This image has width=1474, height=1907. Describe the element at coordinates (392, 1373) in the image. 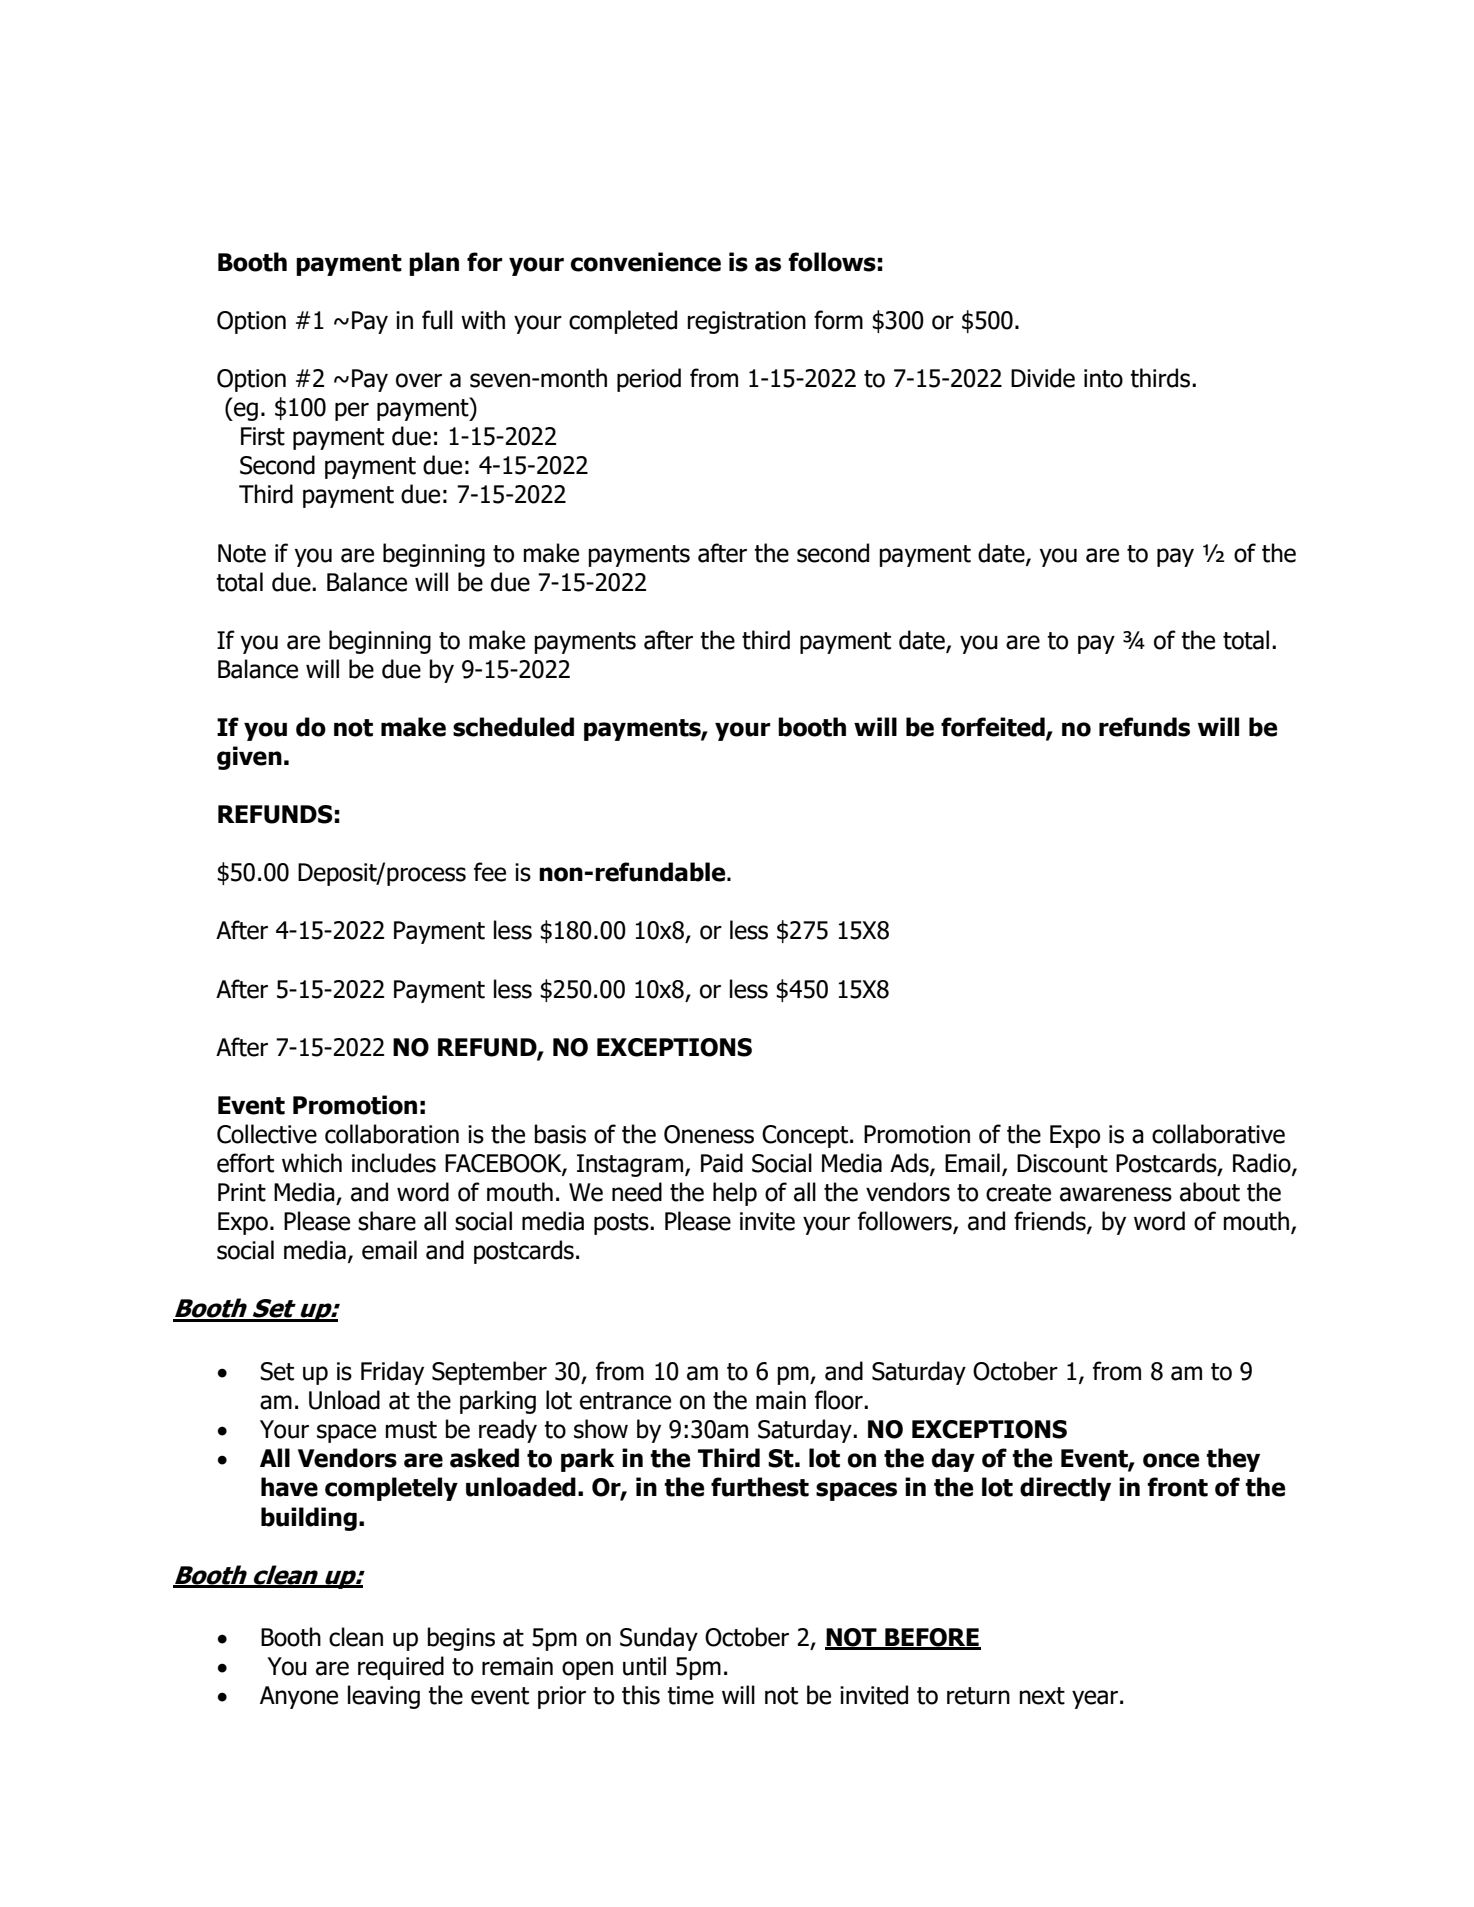

I see `Friday` at that location.
